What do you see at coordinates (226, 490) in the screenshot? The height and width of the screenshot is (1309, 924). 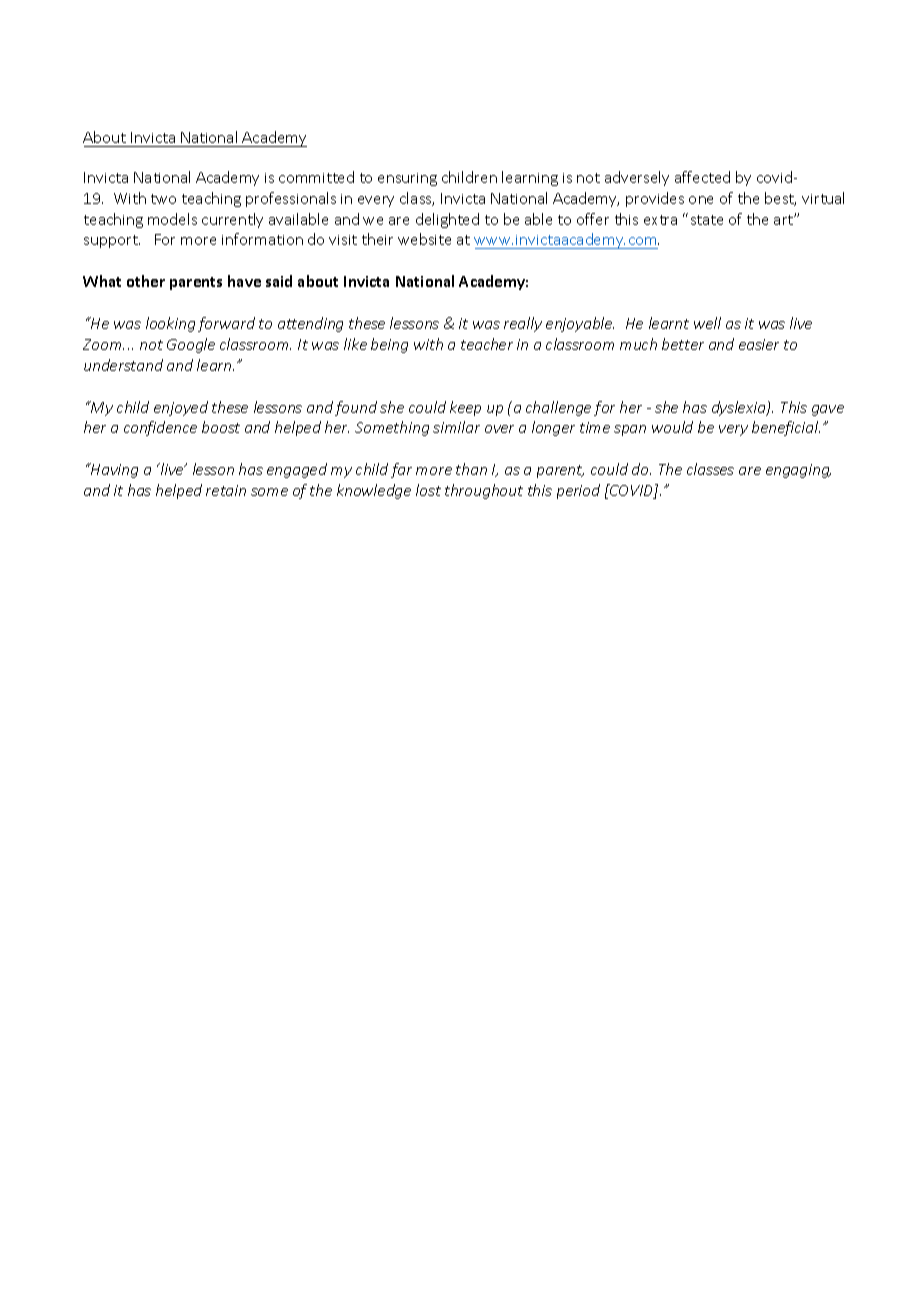 I see `retain` at bounding box center [226, 490].
